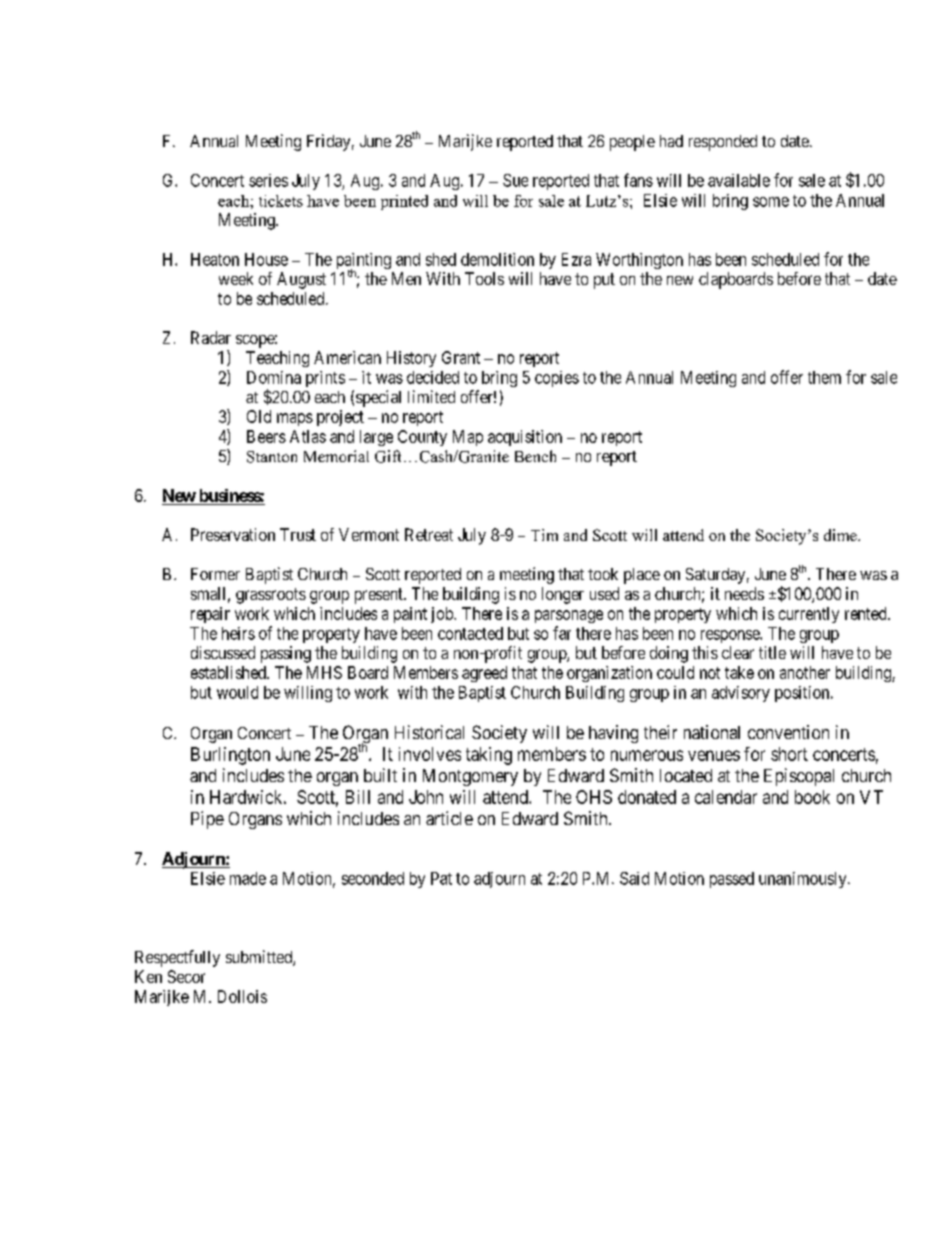  What do you see at coordinates (177, 958) in the screenshot?
I see `Respectfully` at bounding box center [177, 958].
